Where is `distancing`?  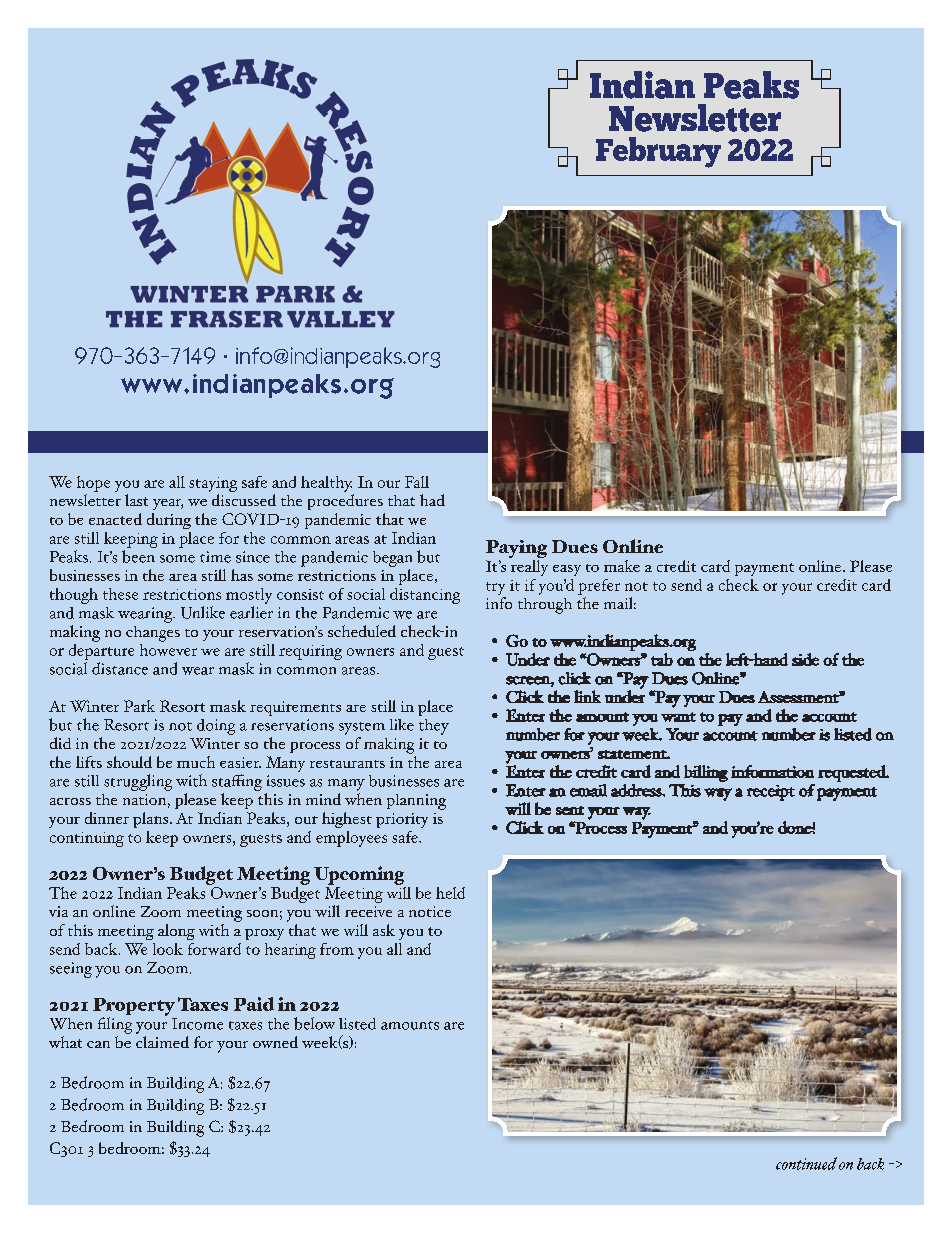
distancing is located at coordinates (425, 596).
